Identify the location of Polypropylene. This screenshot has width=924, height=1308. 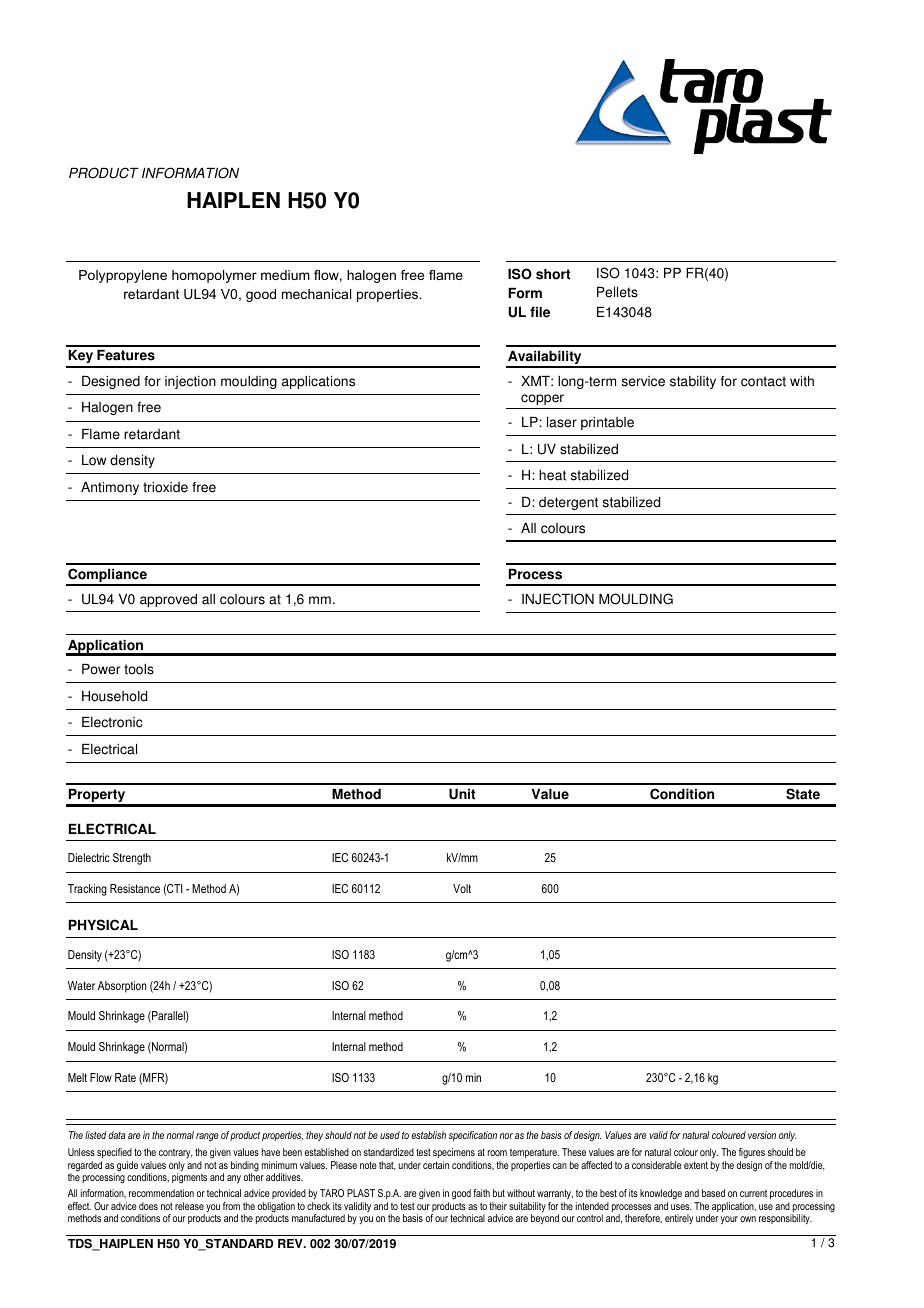
(123, 276).
